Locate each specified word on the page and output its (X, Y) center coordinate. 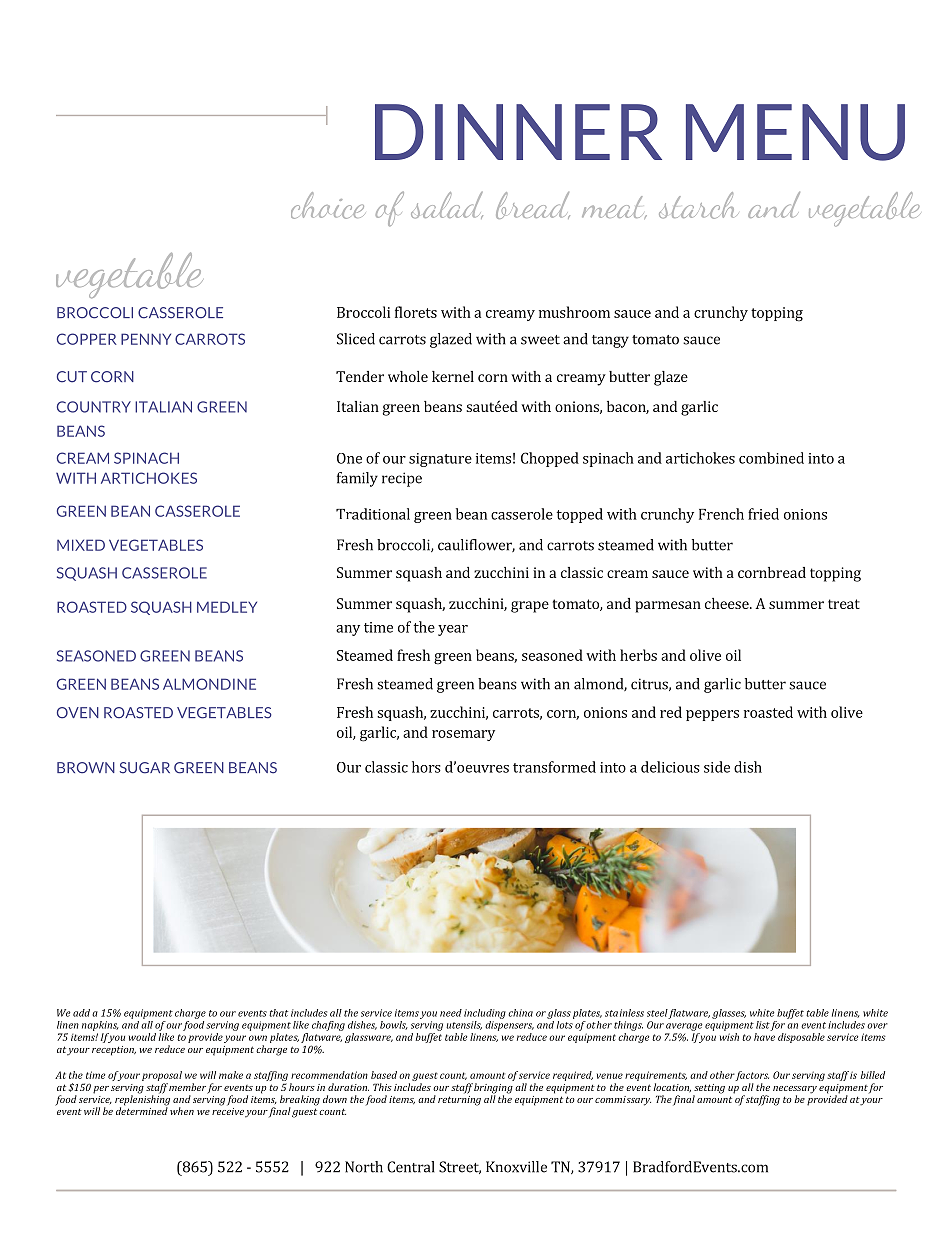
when (182, 1111)
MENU (795, 132)
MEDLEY (227, 607)
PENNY (146, 339)
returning (459, 1099)
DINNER (518, 132)
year (453, 630)
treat (844, 604)
